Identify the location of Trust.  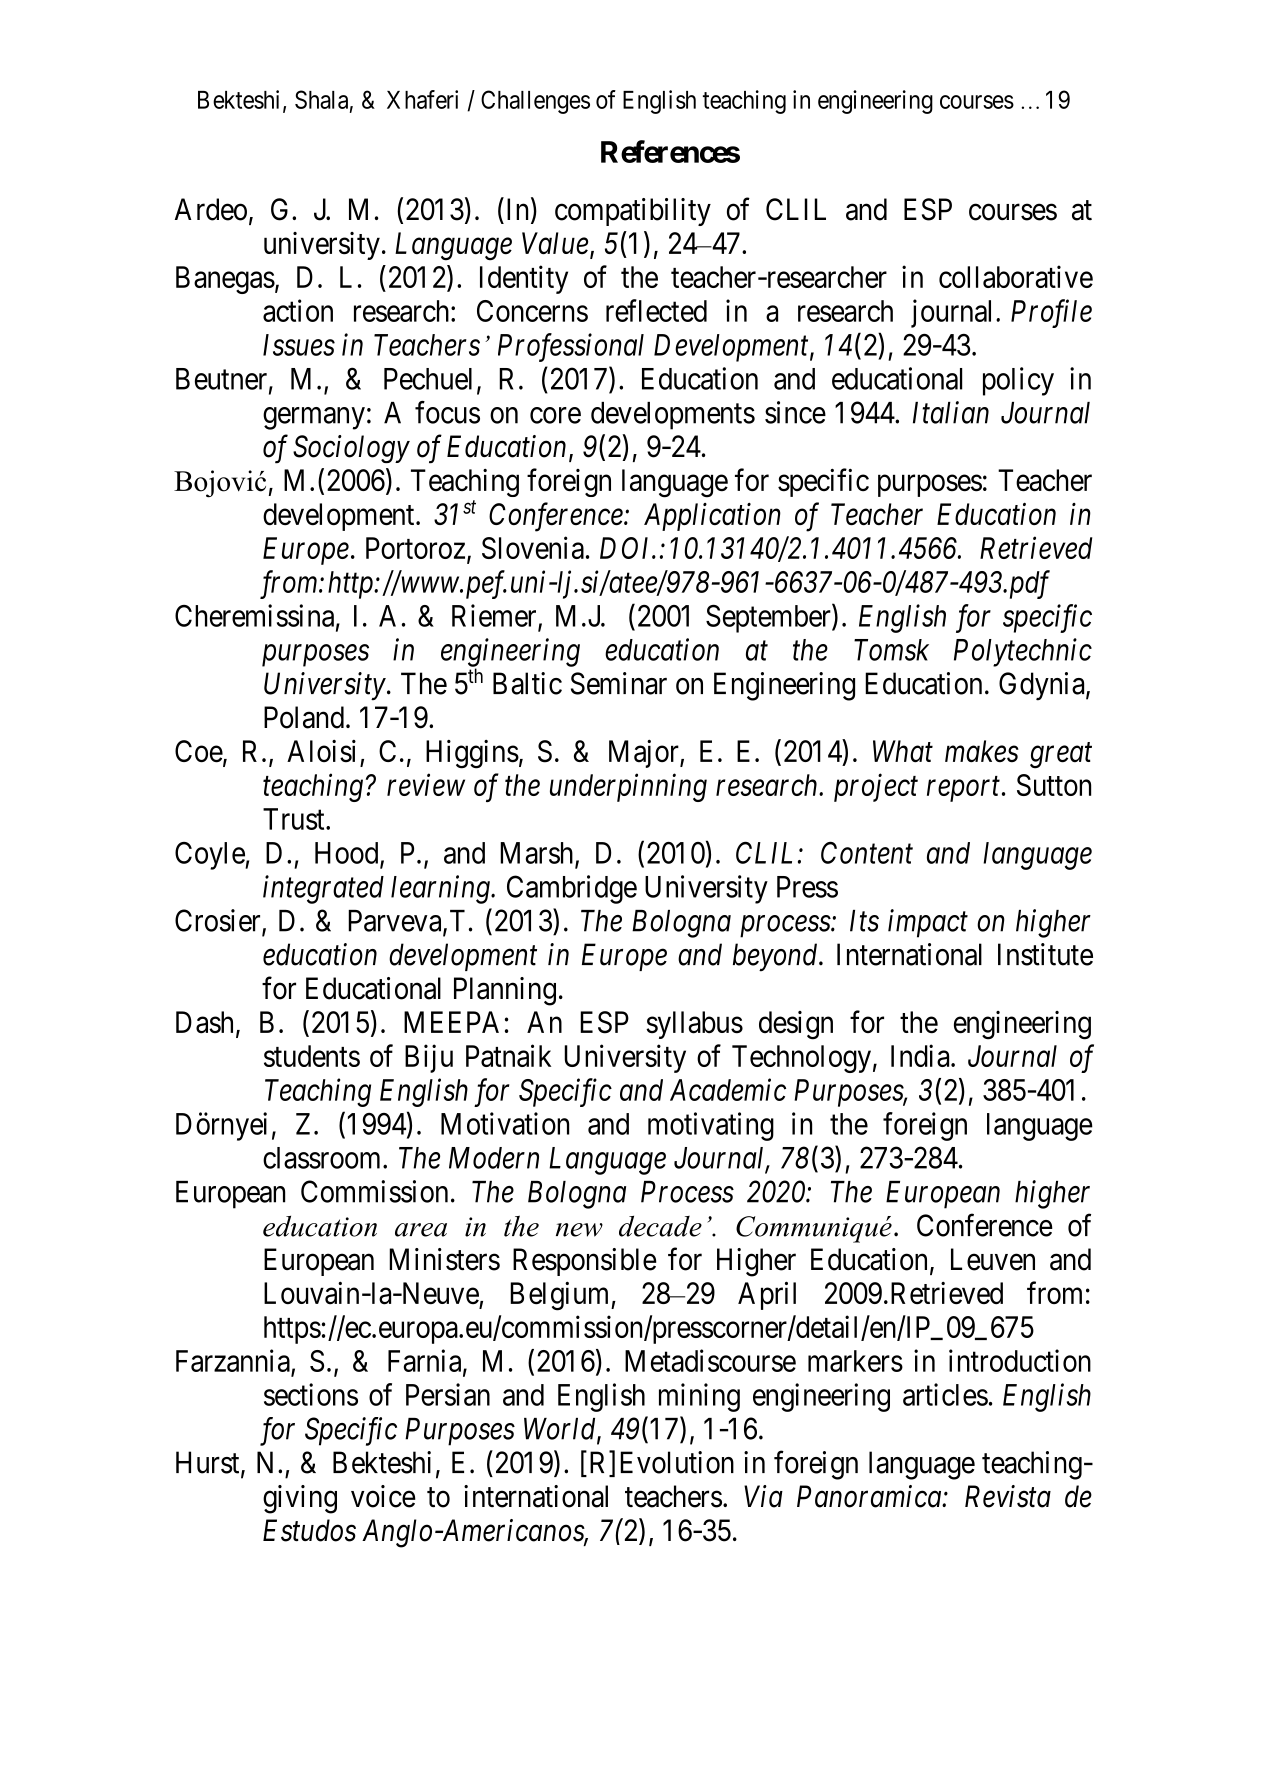
(295, 819).
